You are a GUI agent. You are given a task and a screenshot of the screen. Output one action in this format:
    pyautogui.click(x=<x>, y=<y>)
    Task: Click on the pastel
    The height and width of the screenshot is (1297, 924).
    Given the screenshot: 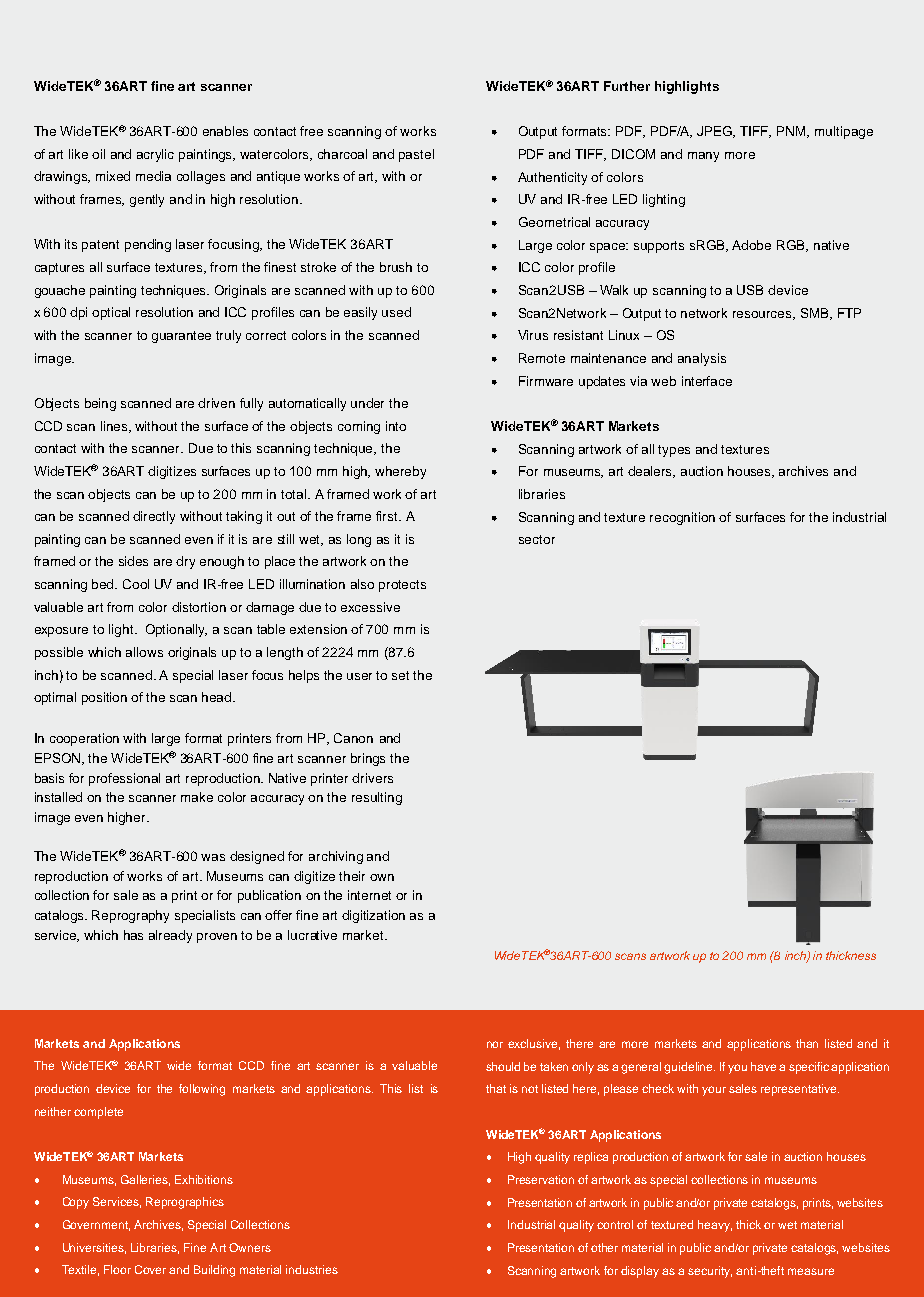 What is the action you would take?
    pyautogui.click(x=416, y=155)
